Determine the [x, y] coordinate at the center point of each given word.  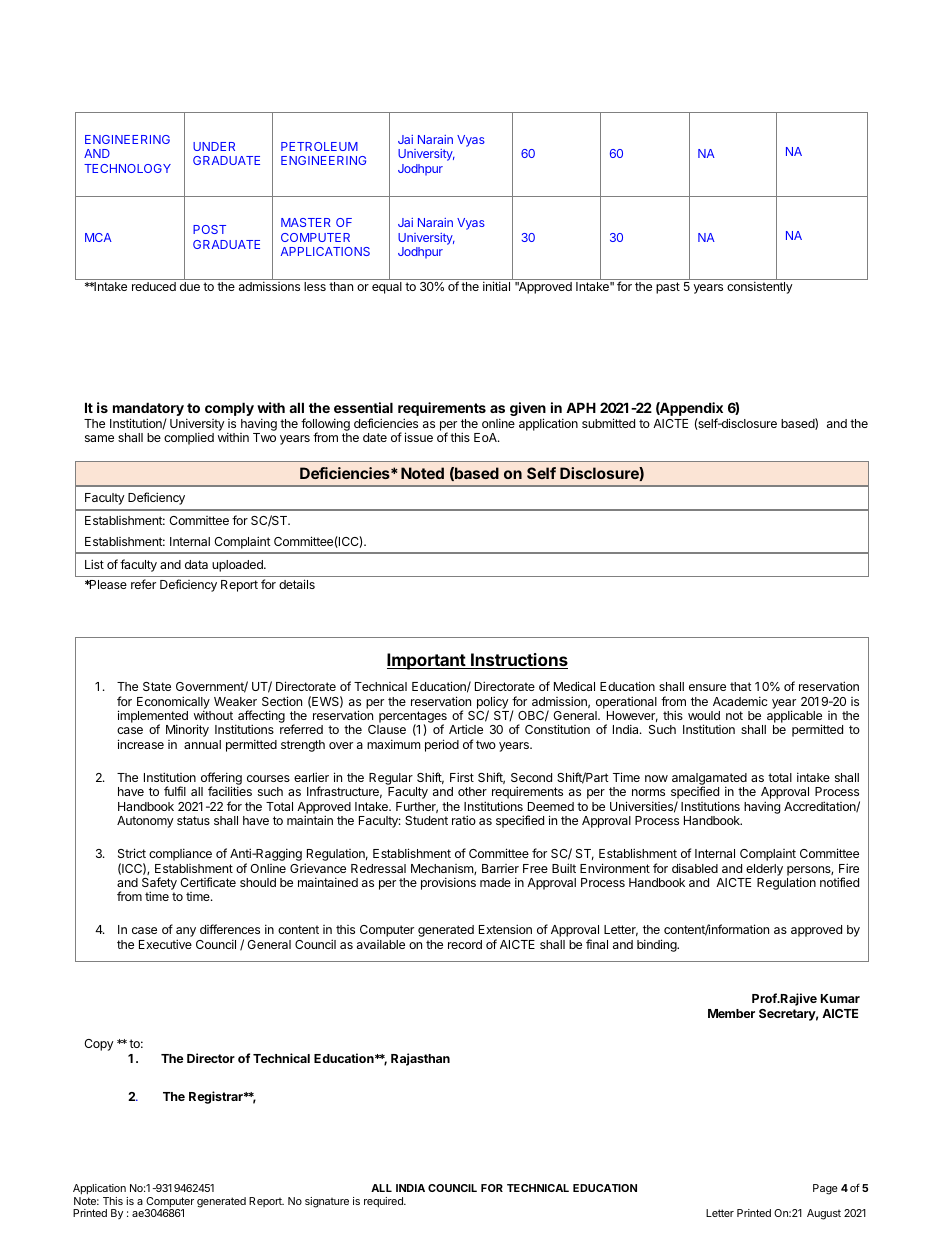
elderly [764, 870]
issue [419, 437]
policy [493, 703]
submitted [608, 423]
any [186, 933]
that [741, 686]
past [668, 288]
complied [189, 438]
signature [327, 1202]
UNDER [214, 146]
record [465, 944]
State [157, 686]
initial [496, 286]
